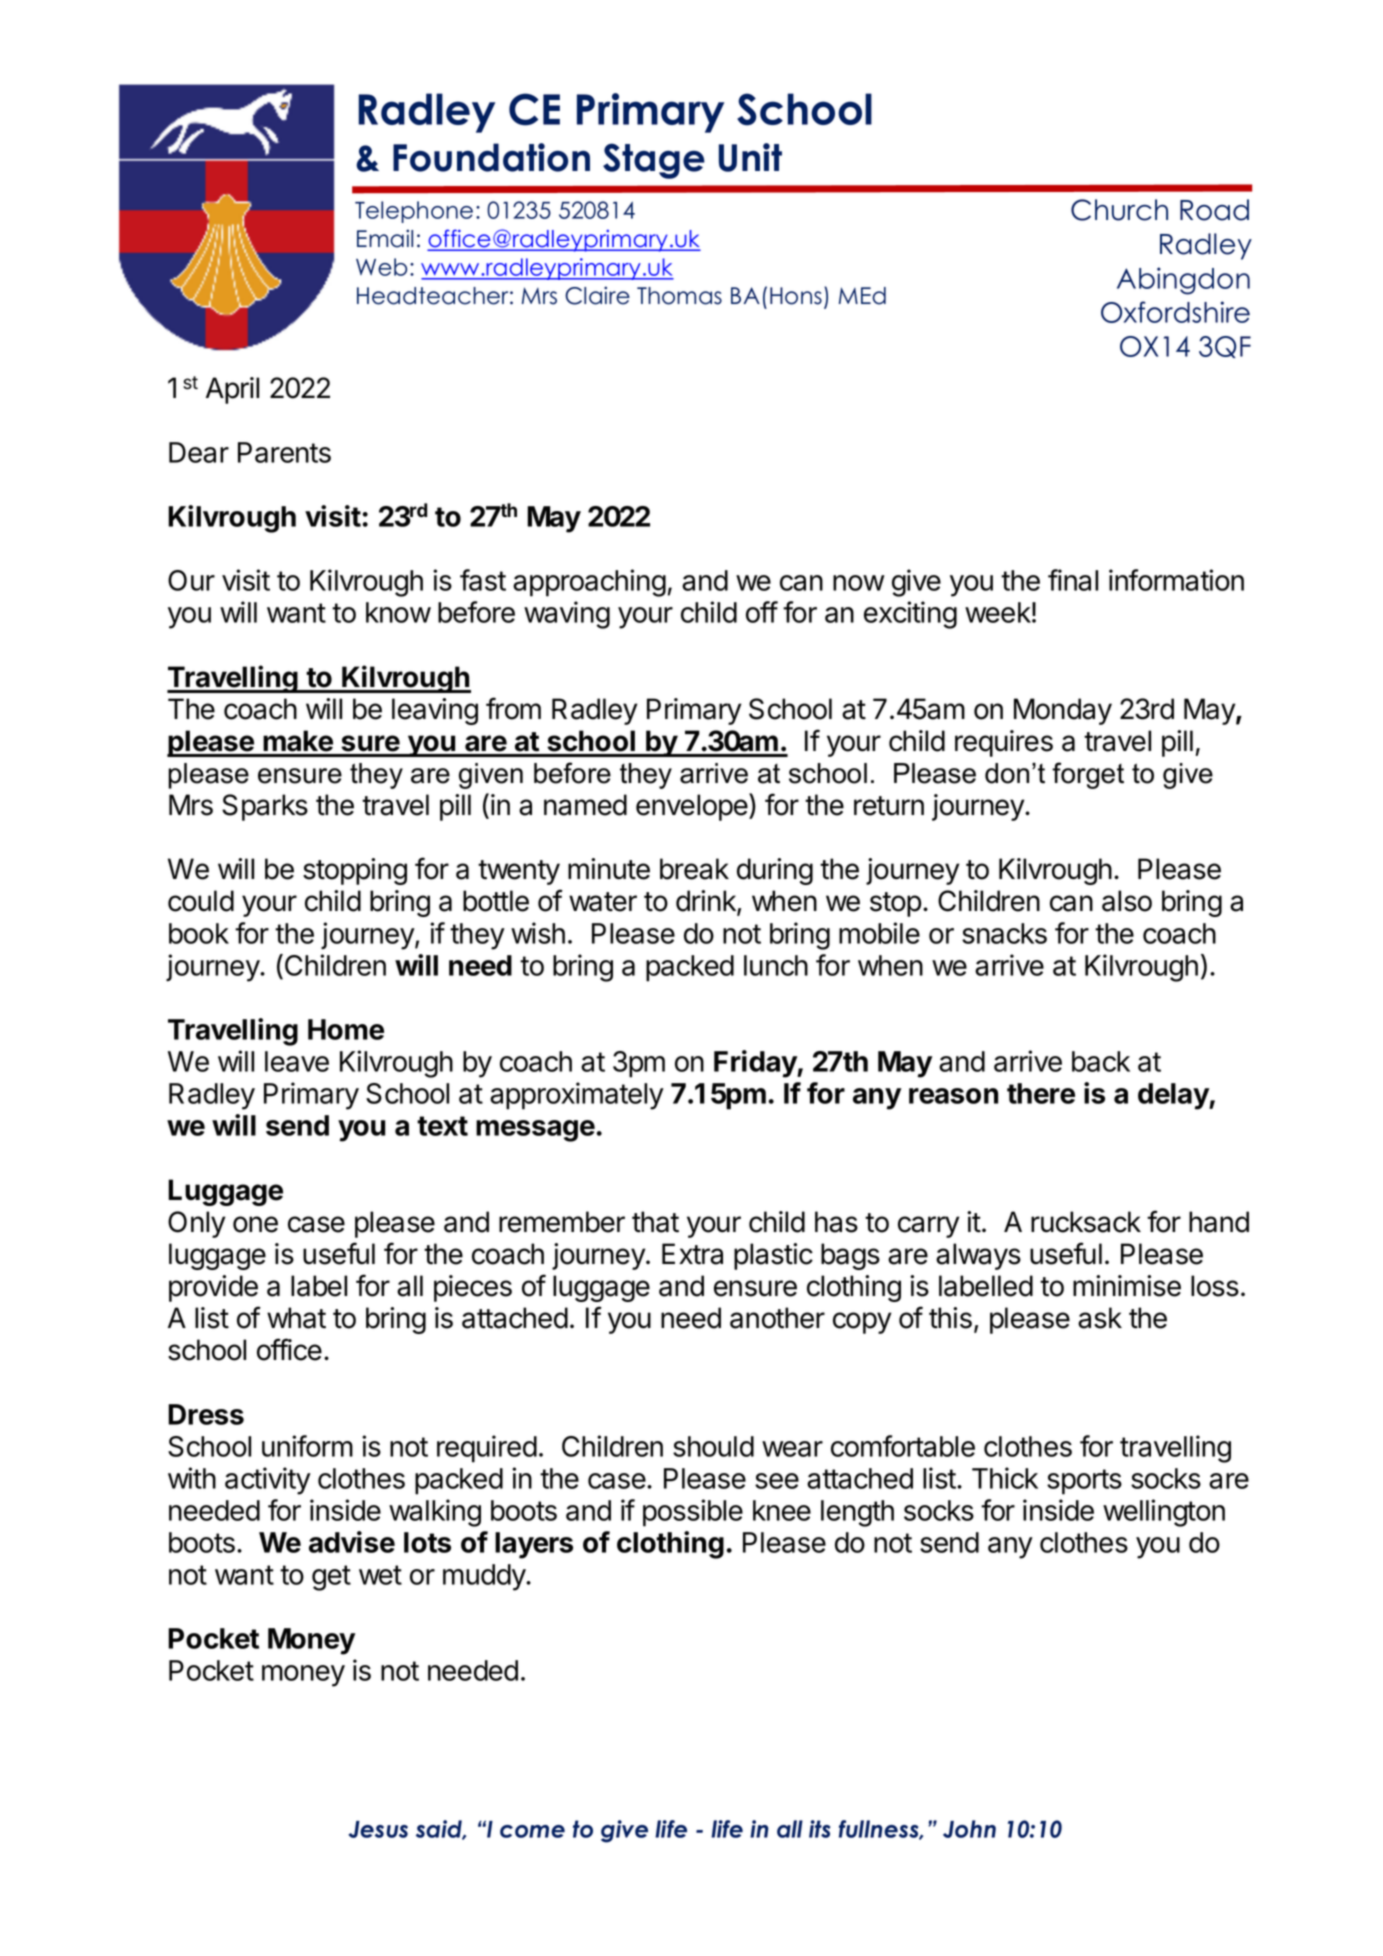 This screenshot has width=1383, height=1956. I want to click on Home, so click(346, 1029).
